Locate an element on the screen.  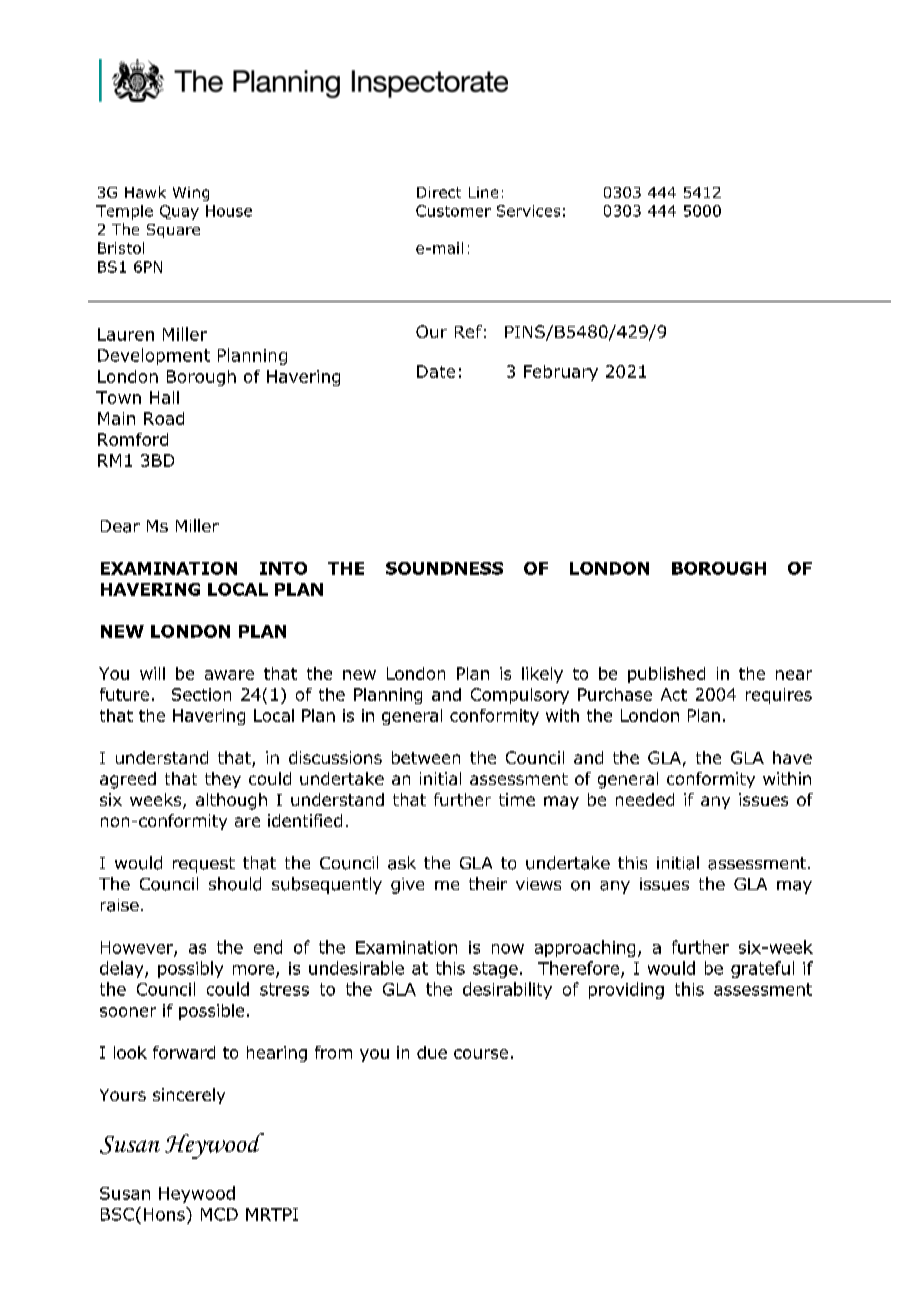
February is located at coordinates (561, 373).
